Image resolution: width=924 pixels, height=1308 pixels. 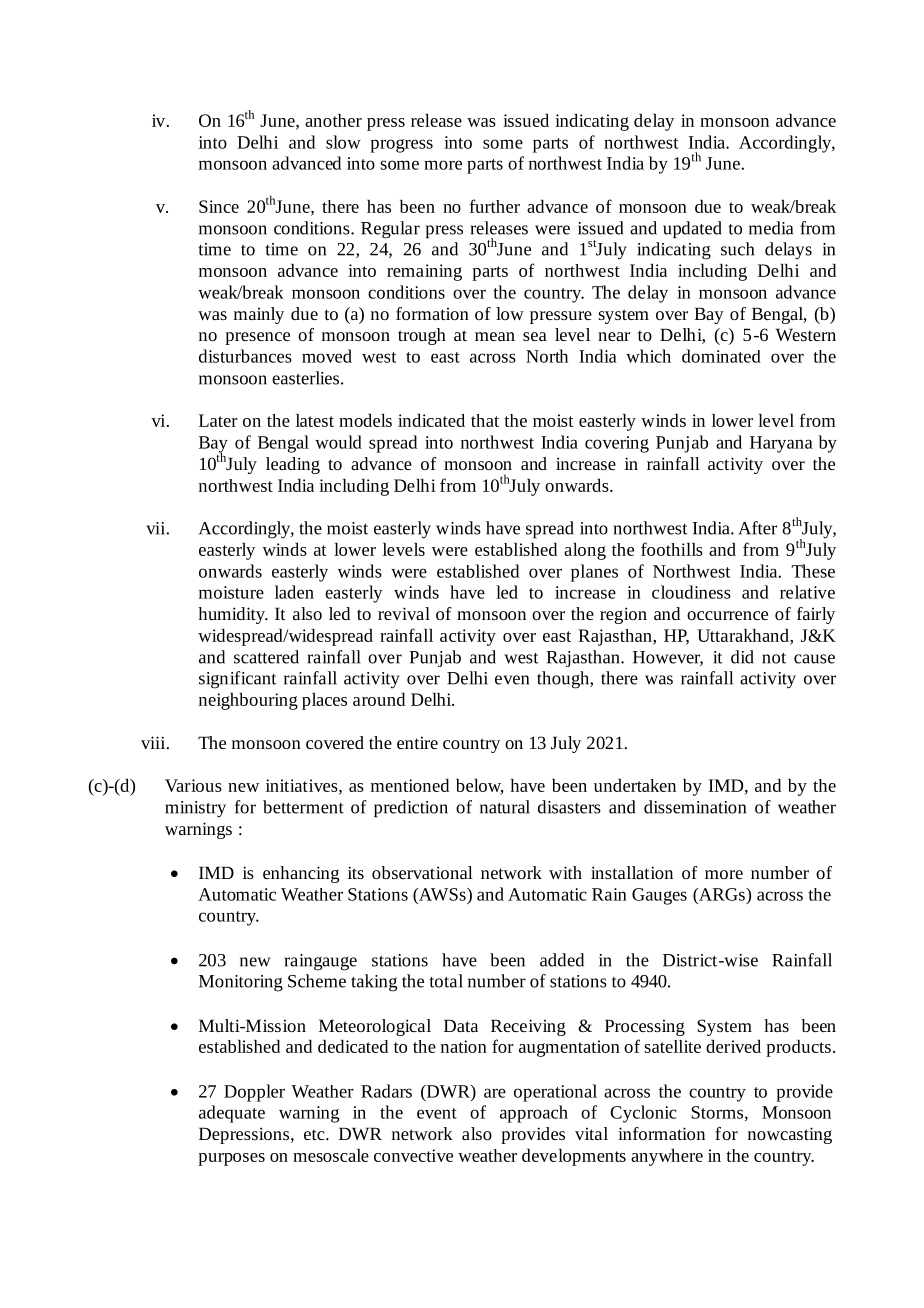 What do you see at coordinates (404, 613) in the page?
I see `revival` at bounding box center [404, 613].
